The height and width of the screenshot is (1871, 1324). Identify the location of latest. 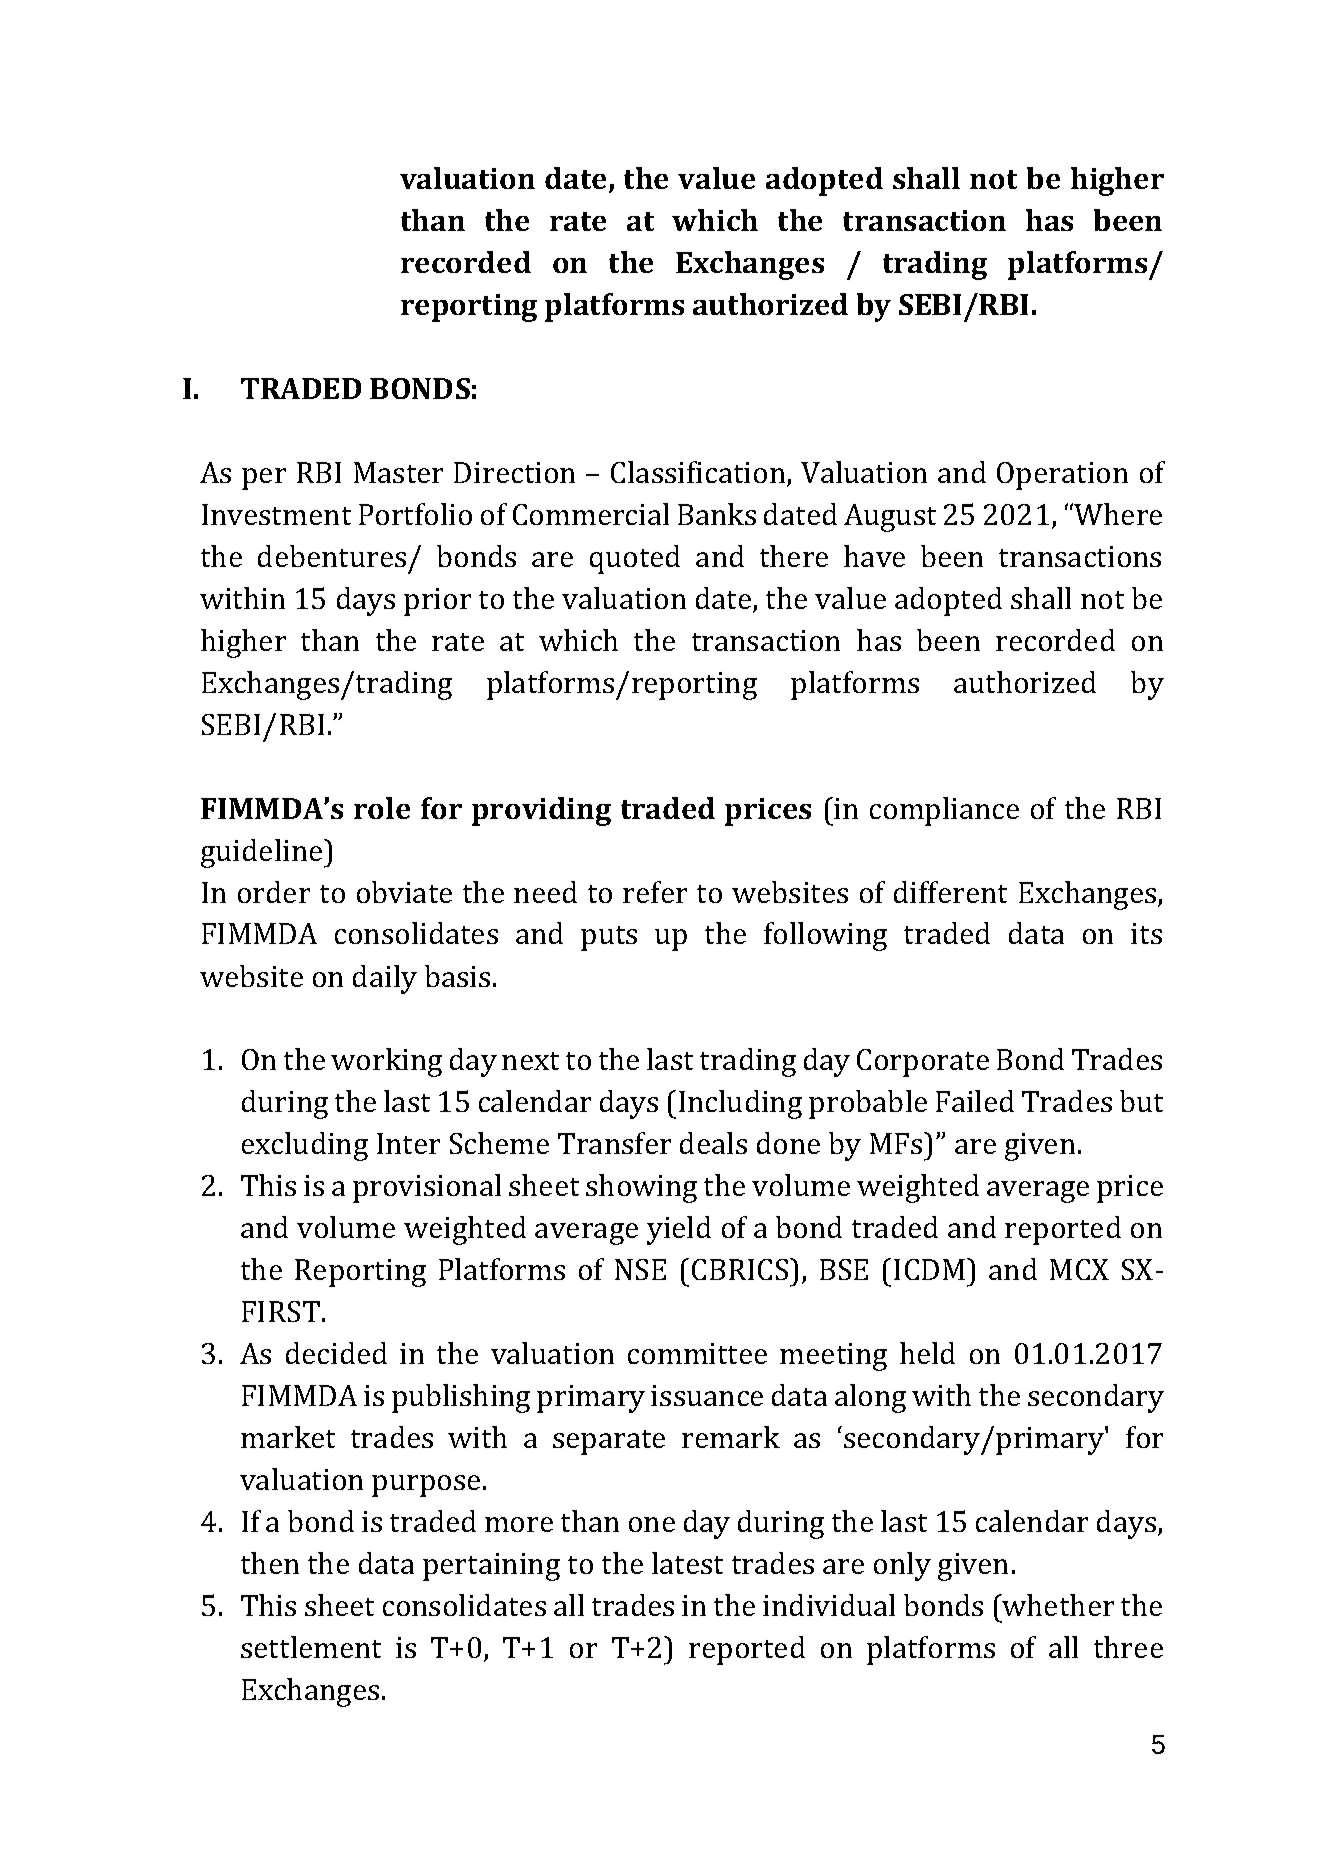
(687, 1563).
